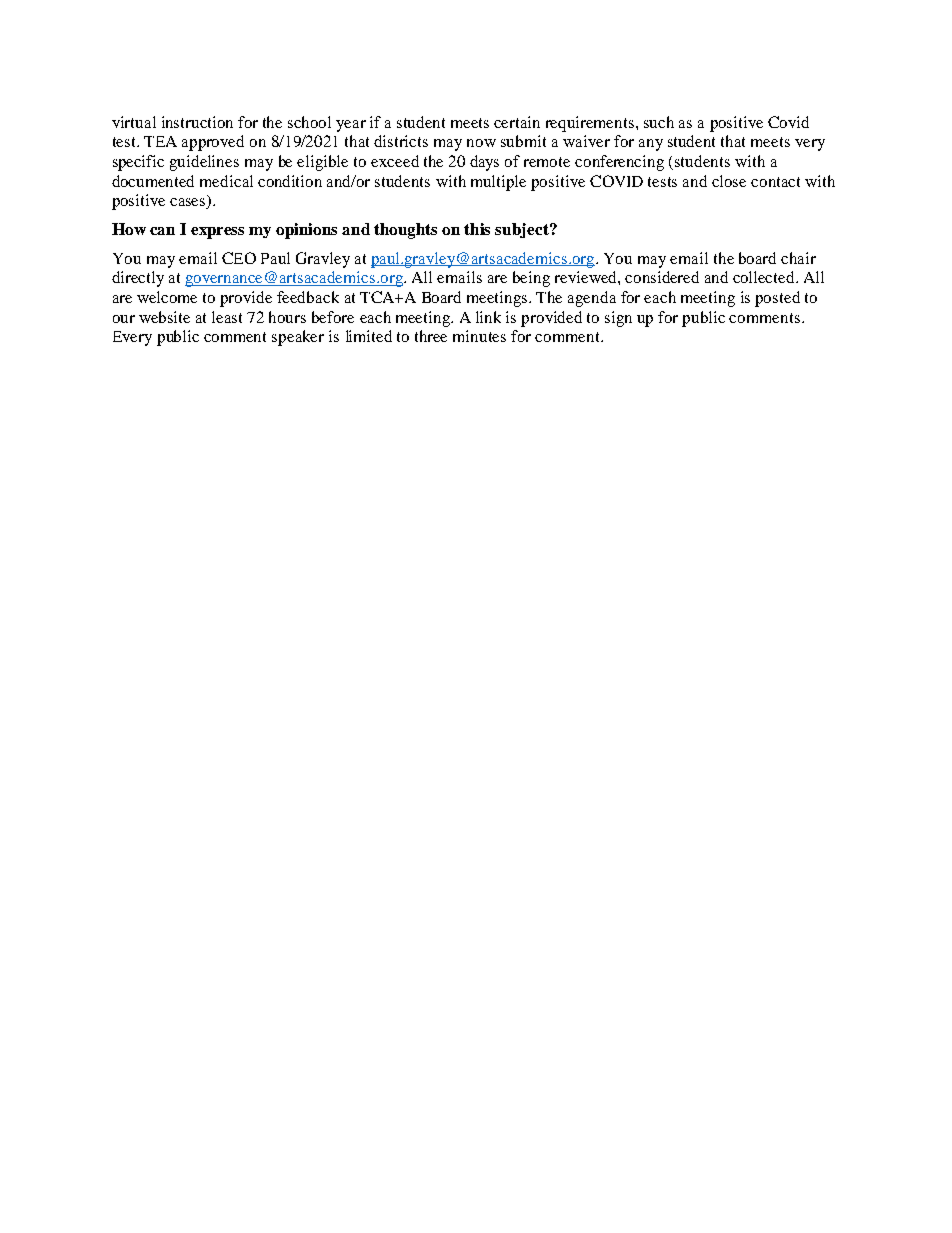 This screenshot has width=952, height=1233. I want to click on certain, so click(517, 122).
